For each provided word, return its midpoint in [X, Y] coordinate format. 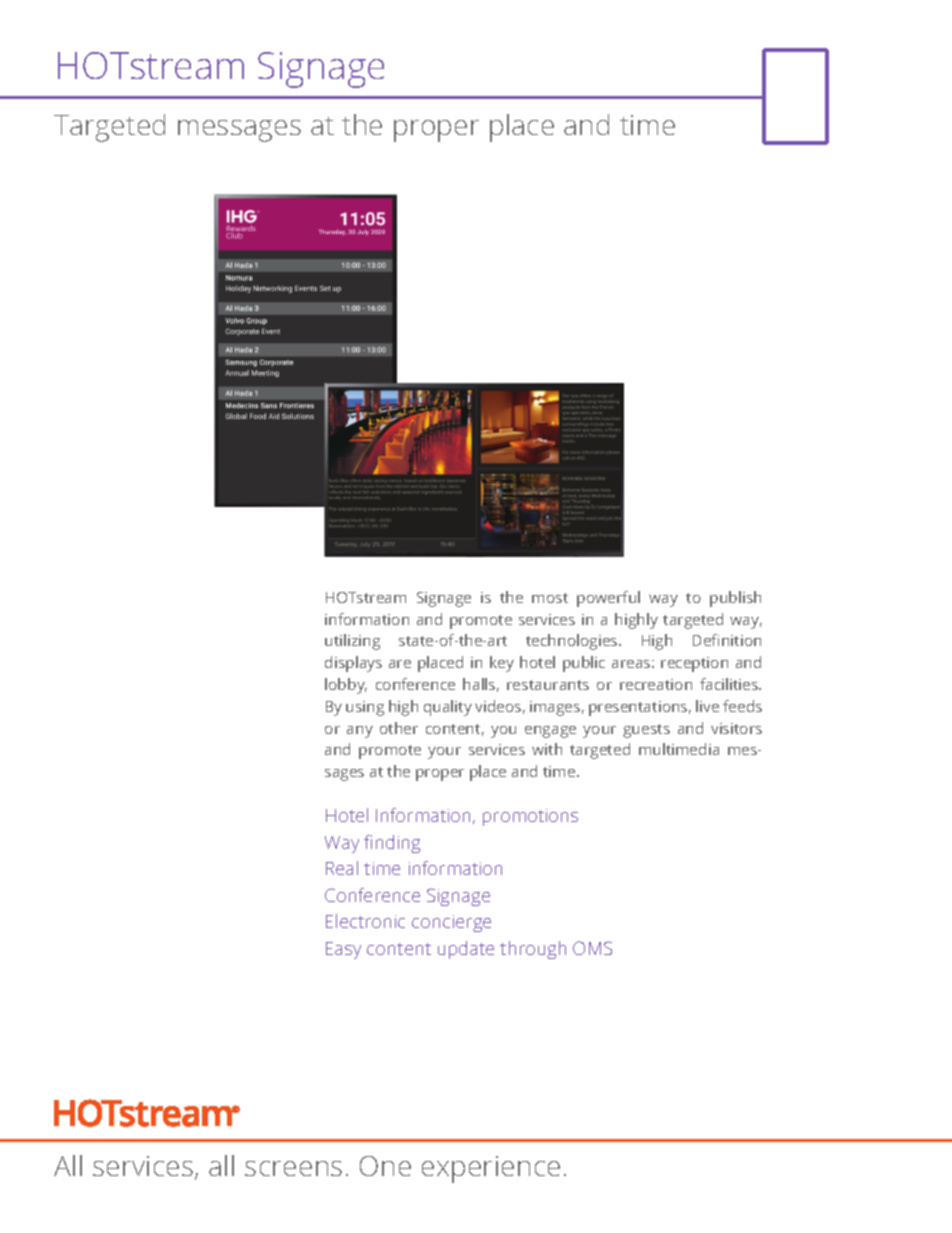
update [466, 950]
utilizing [352, 642]
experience [491, 1169]
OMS [592, 948]
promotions [530, 817]
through [533, 950]
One [385, 1166]
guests [646, 731]
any [360, 732]
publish [735, 599]
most [550, 598]
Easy [343, 950]
